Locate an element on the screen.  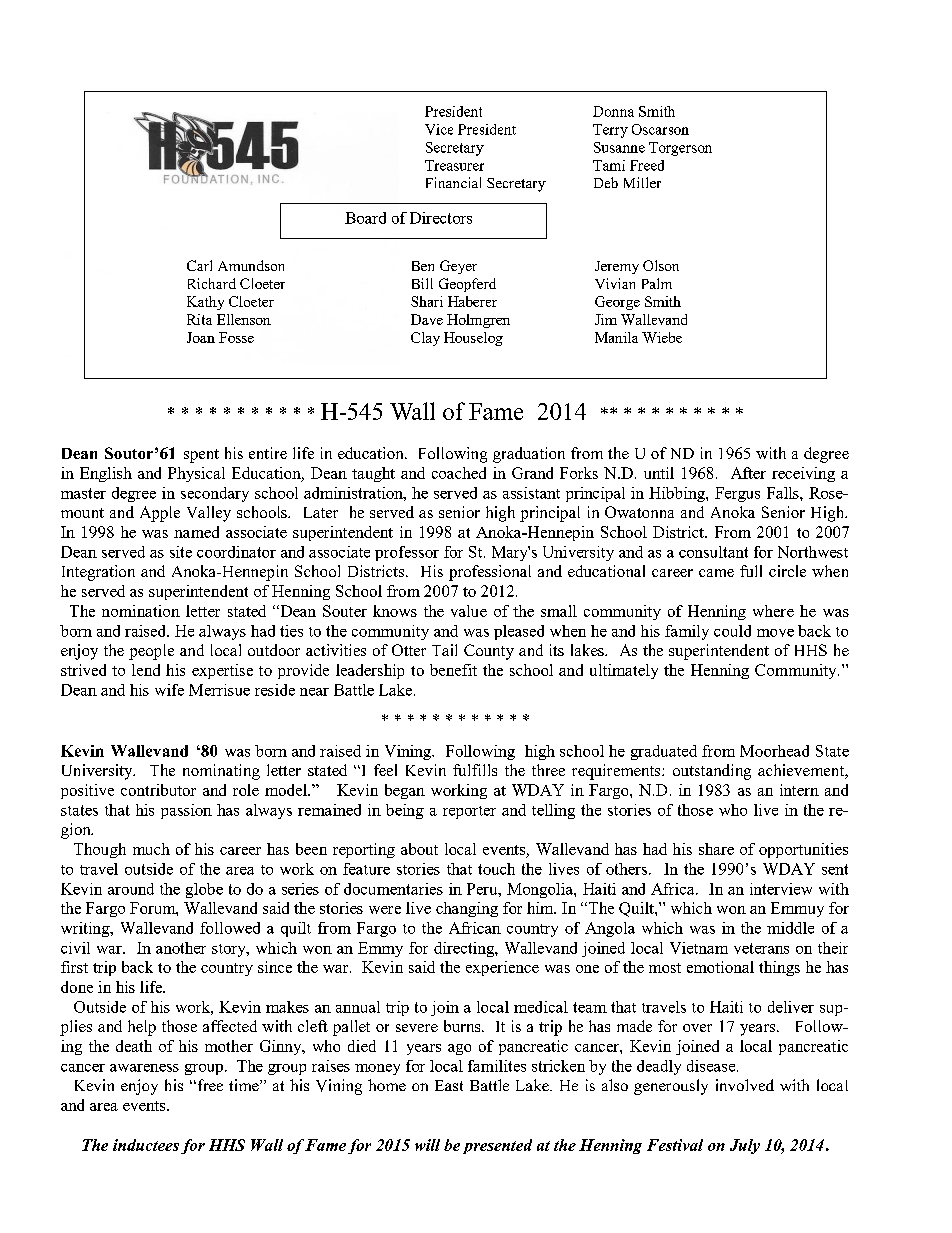
involved is located at coordinates (745, 1085).
